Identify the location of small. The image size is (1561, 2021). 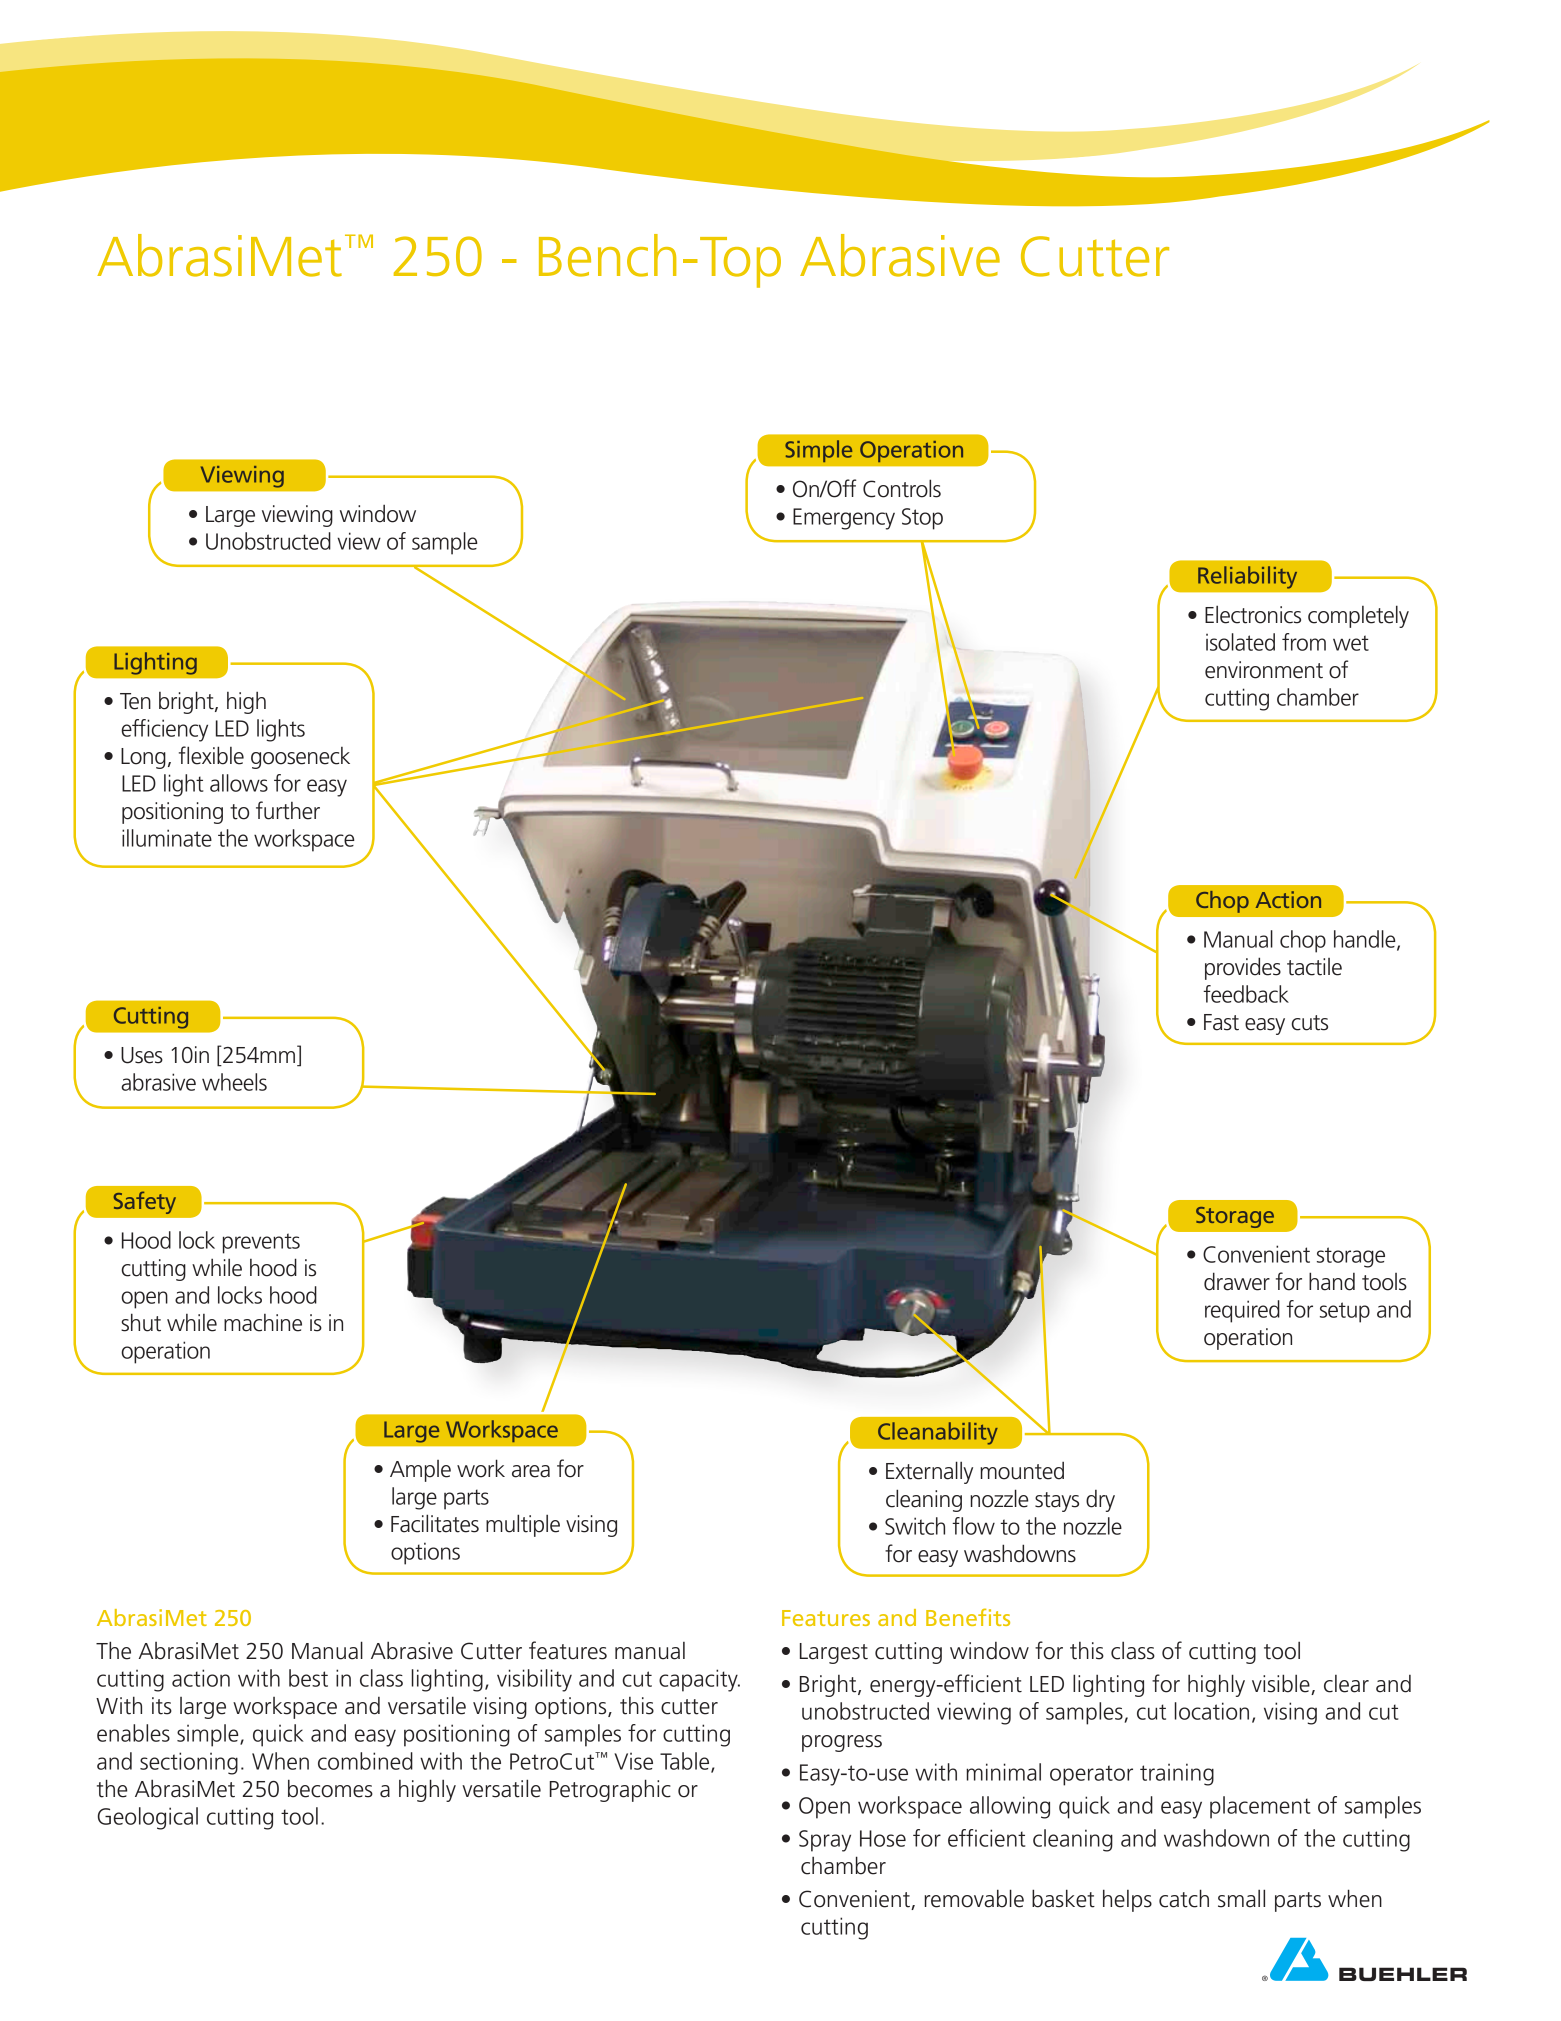
(1241, 1898).
